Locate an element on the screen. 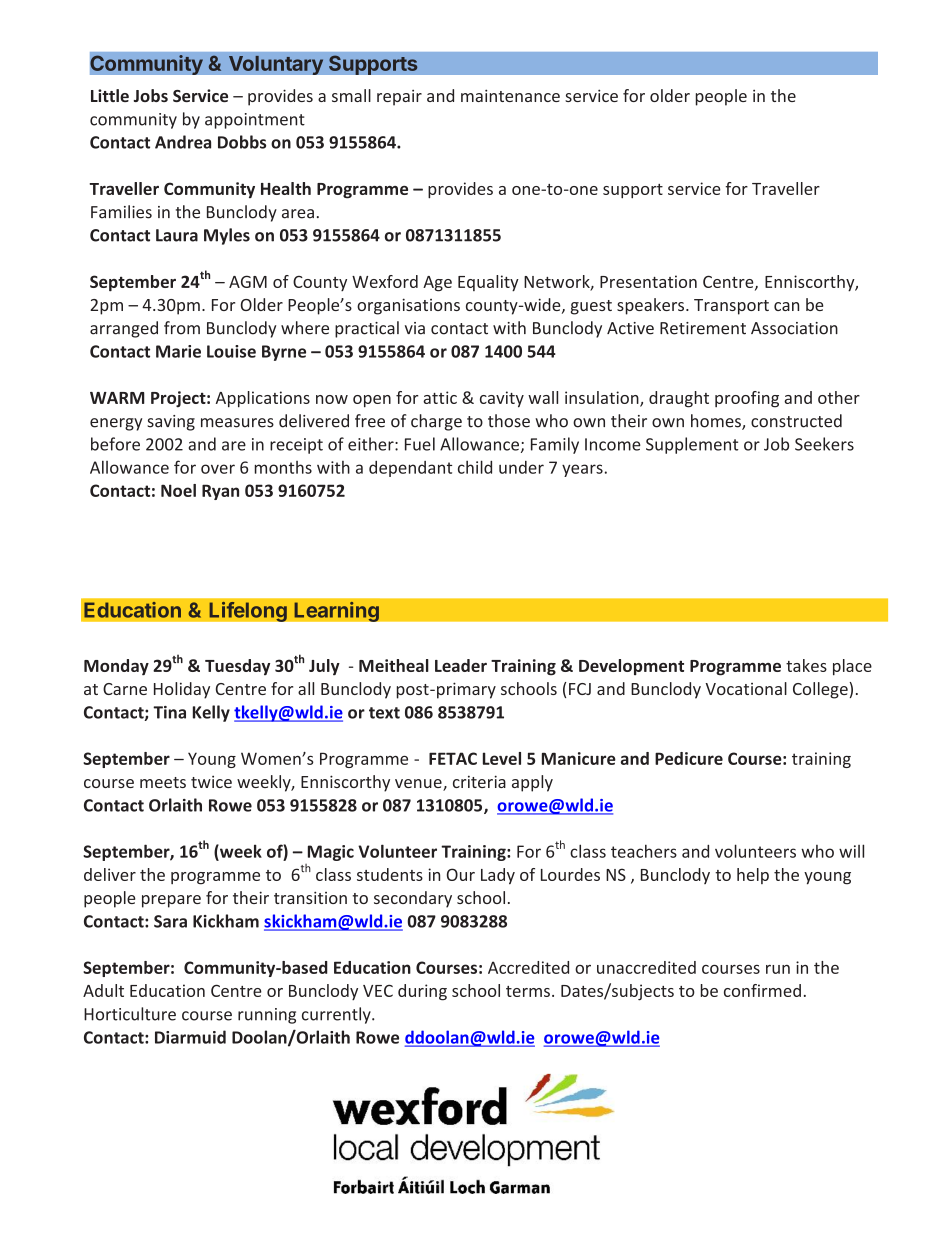 The image size is (952, 1233). Level is located at coordinates (502, 758).
